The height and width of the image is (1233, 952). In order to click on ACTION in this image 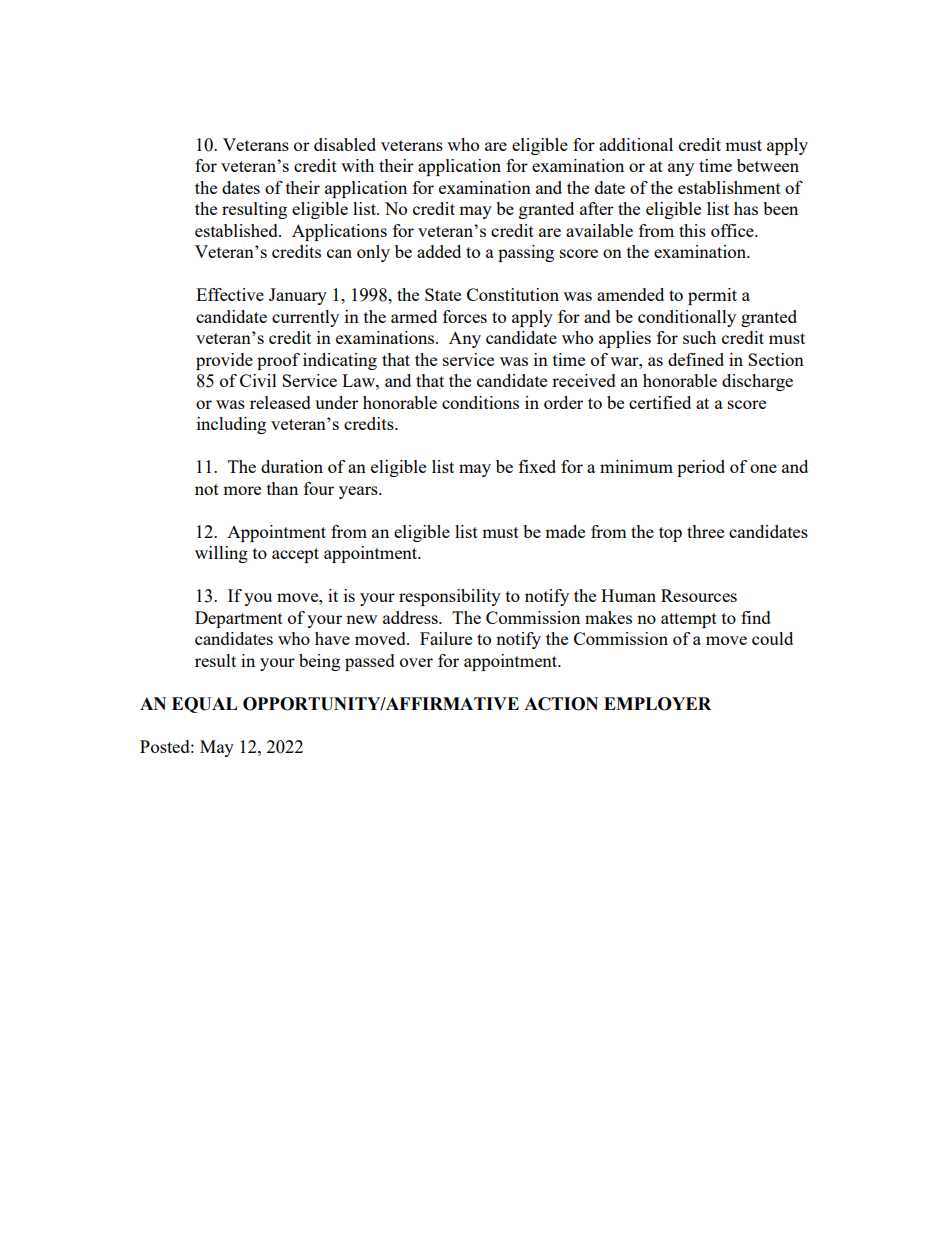, I will do `click(561, 704)`.
